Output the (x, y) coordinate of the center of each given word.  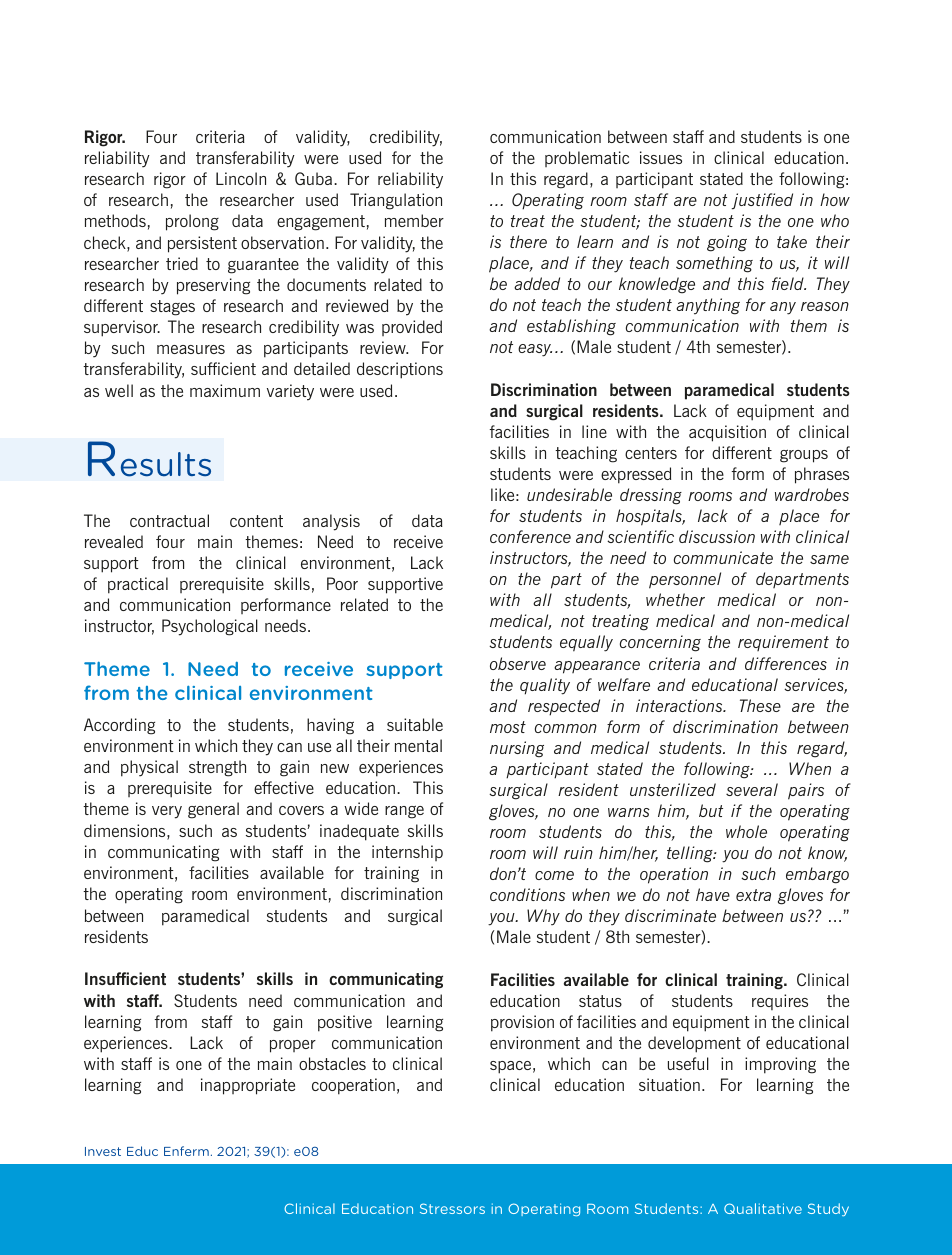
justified (762, 201)
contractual (169, 520)
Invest (103, 1151)
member (414, 220)
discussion (717, 536)
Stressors (452, 1208)
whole (746, 831)
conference (530, 536)
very (167, 812)
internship (407, 853)
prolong (192, 222)
